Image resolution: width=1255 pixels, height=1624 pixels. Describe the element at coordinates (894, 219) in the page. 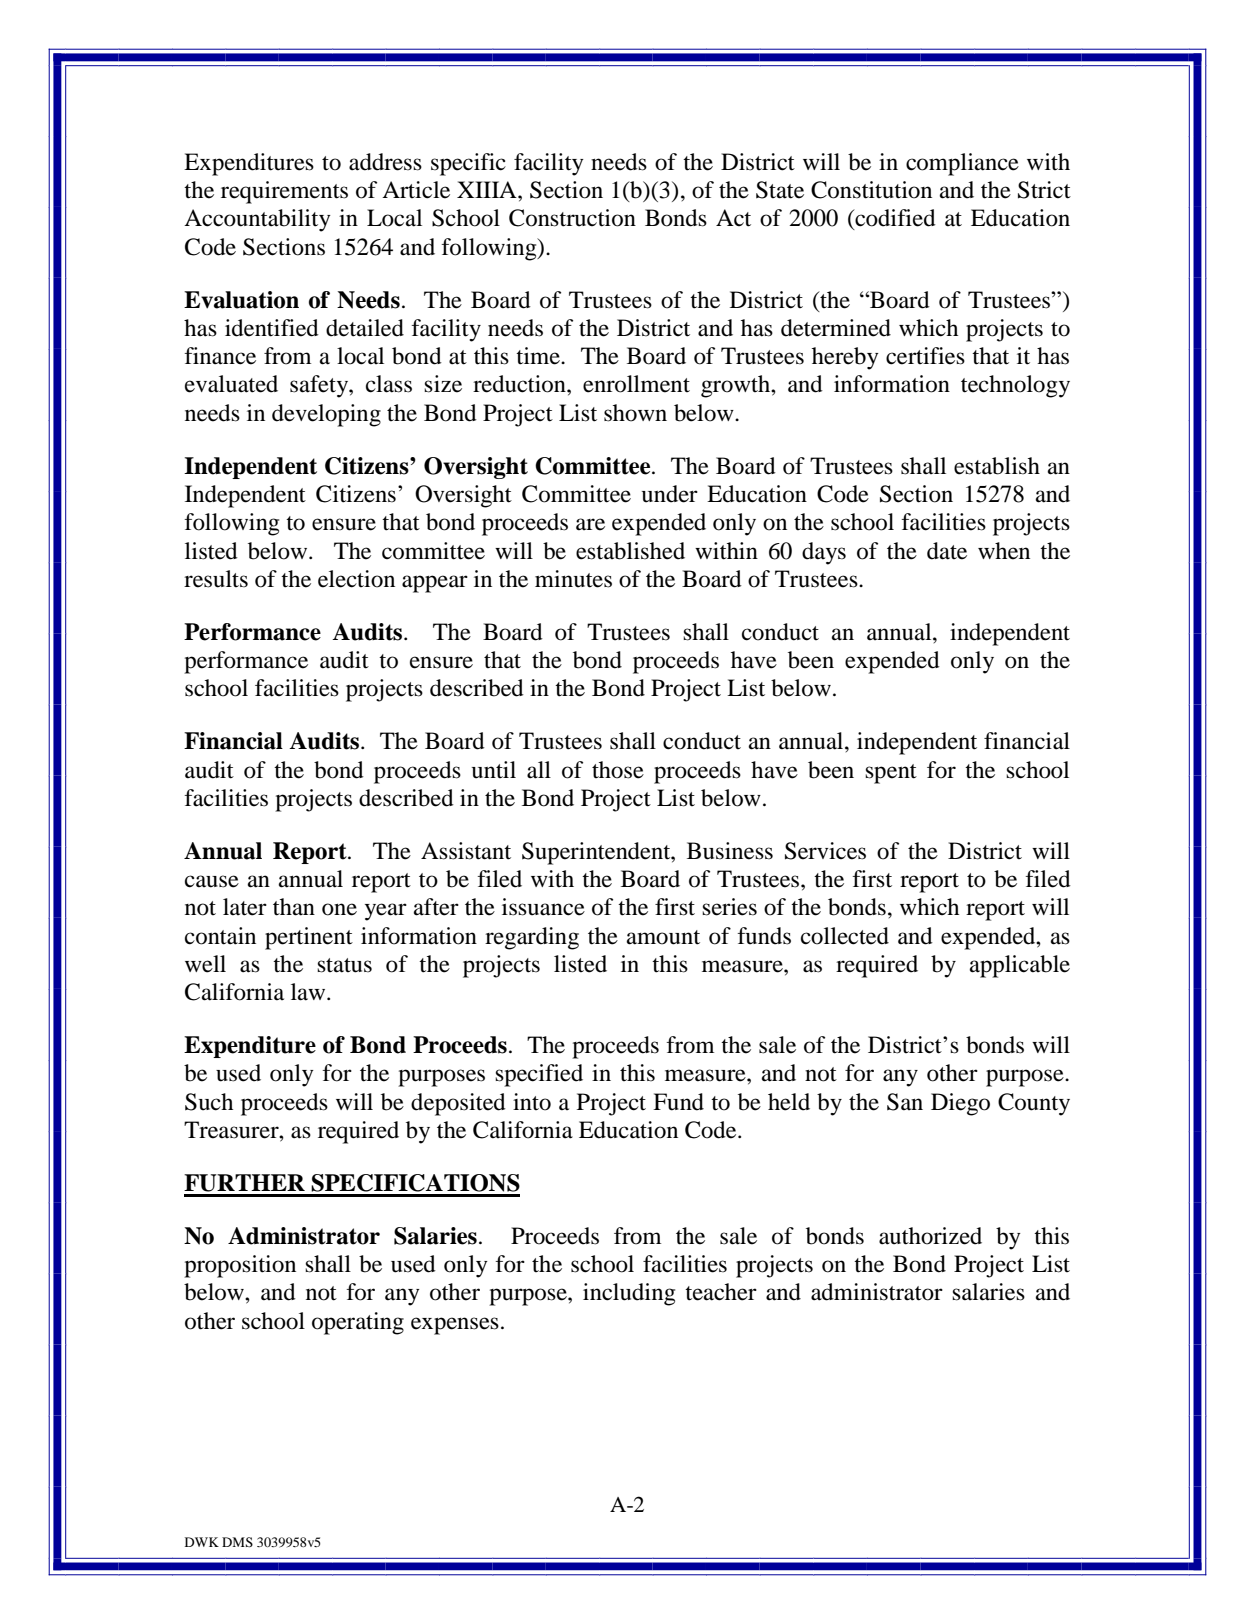

I see `codified` at that location.
